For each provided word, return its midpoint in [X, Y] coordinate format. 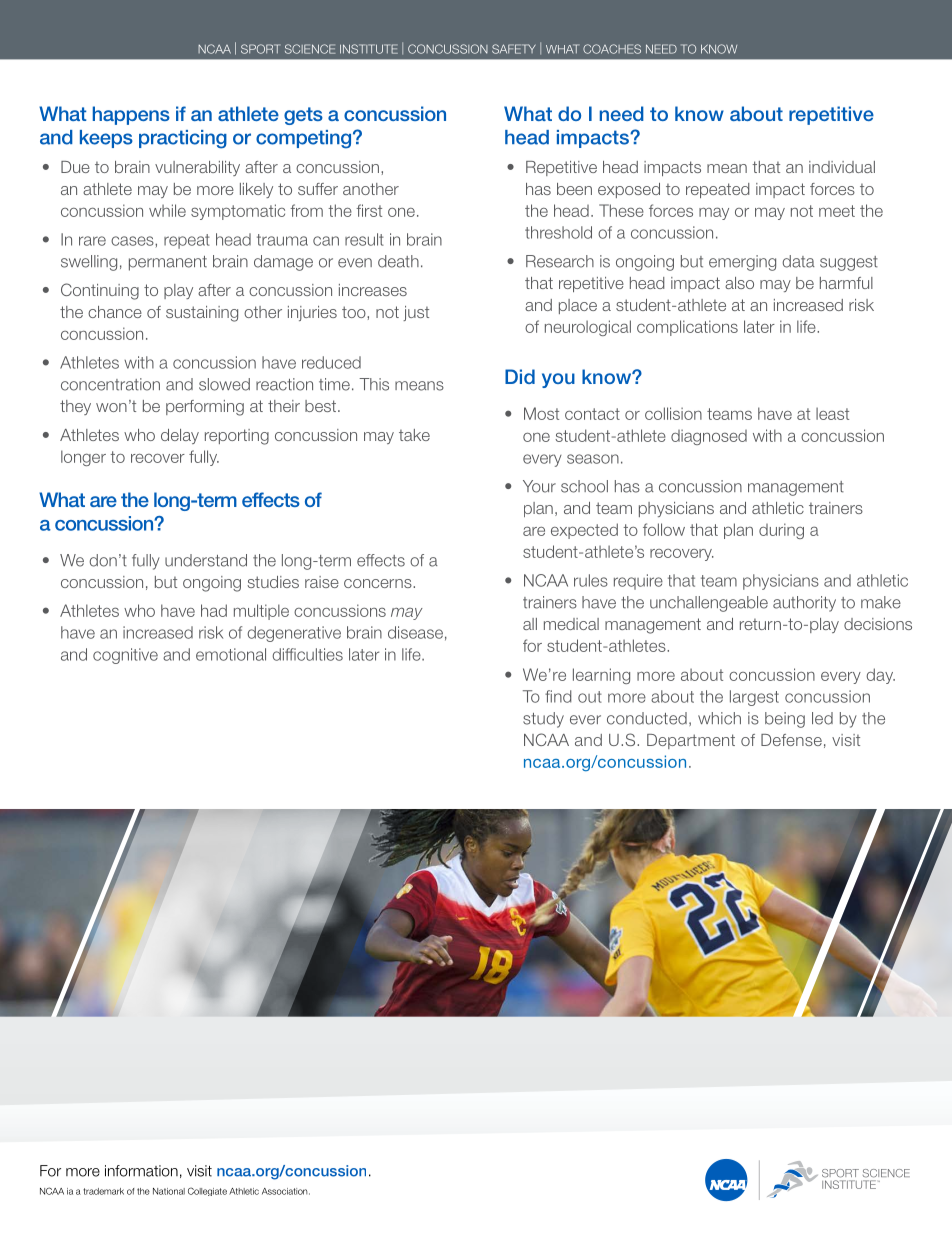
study [543, 720]
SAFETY [514, 49]
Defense [791, 740]
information [141, 1171]
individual [842, 167]
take [414, 435]
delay [180, 436]
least [832, 413]
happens [131, 115]
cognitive [125, 656]
